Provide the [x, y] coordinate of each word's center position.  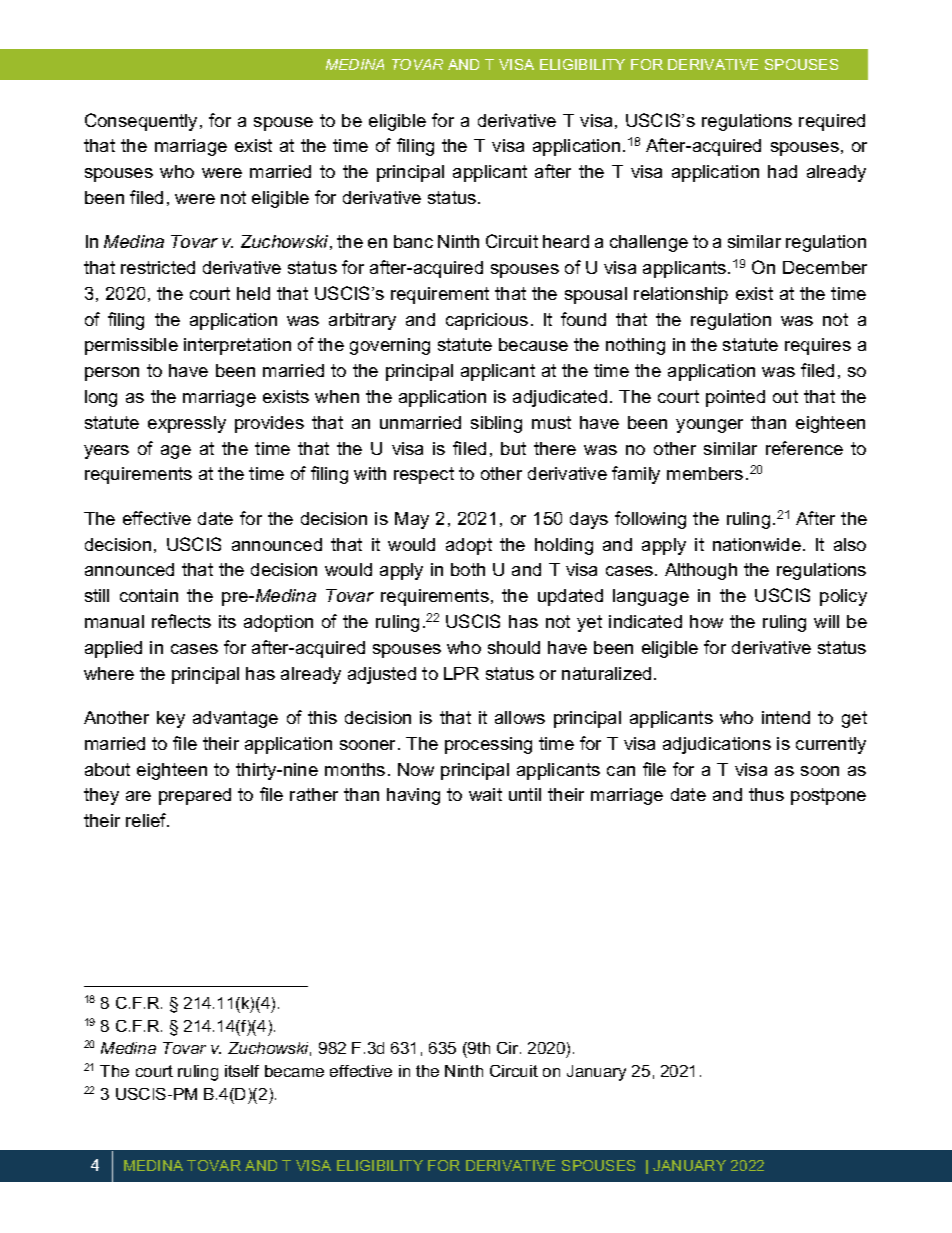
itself [242, 1071]
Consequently [141, 122]
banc [413, 241]
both [468, 569]
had [782, 171]
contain [149, 595]
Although [701, 571]
